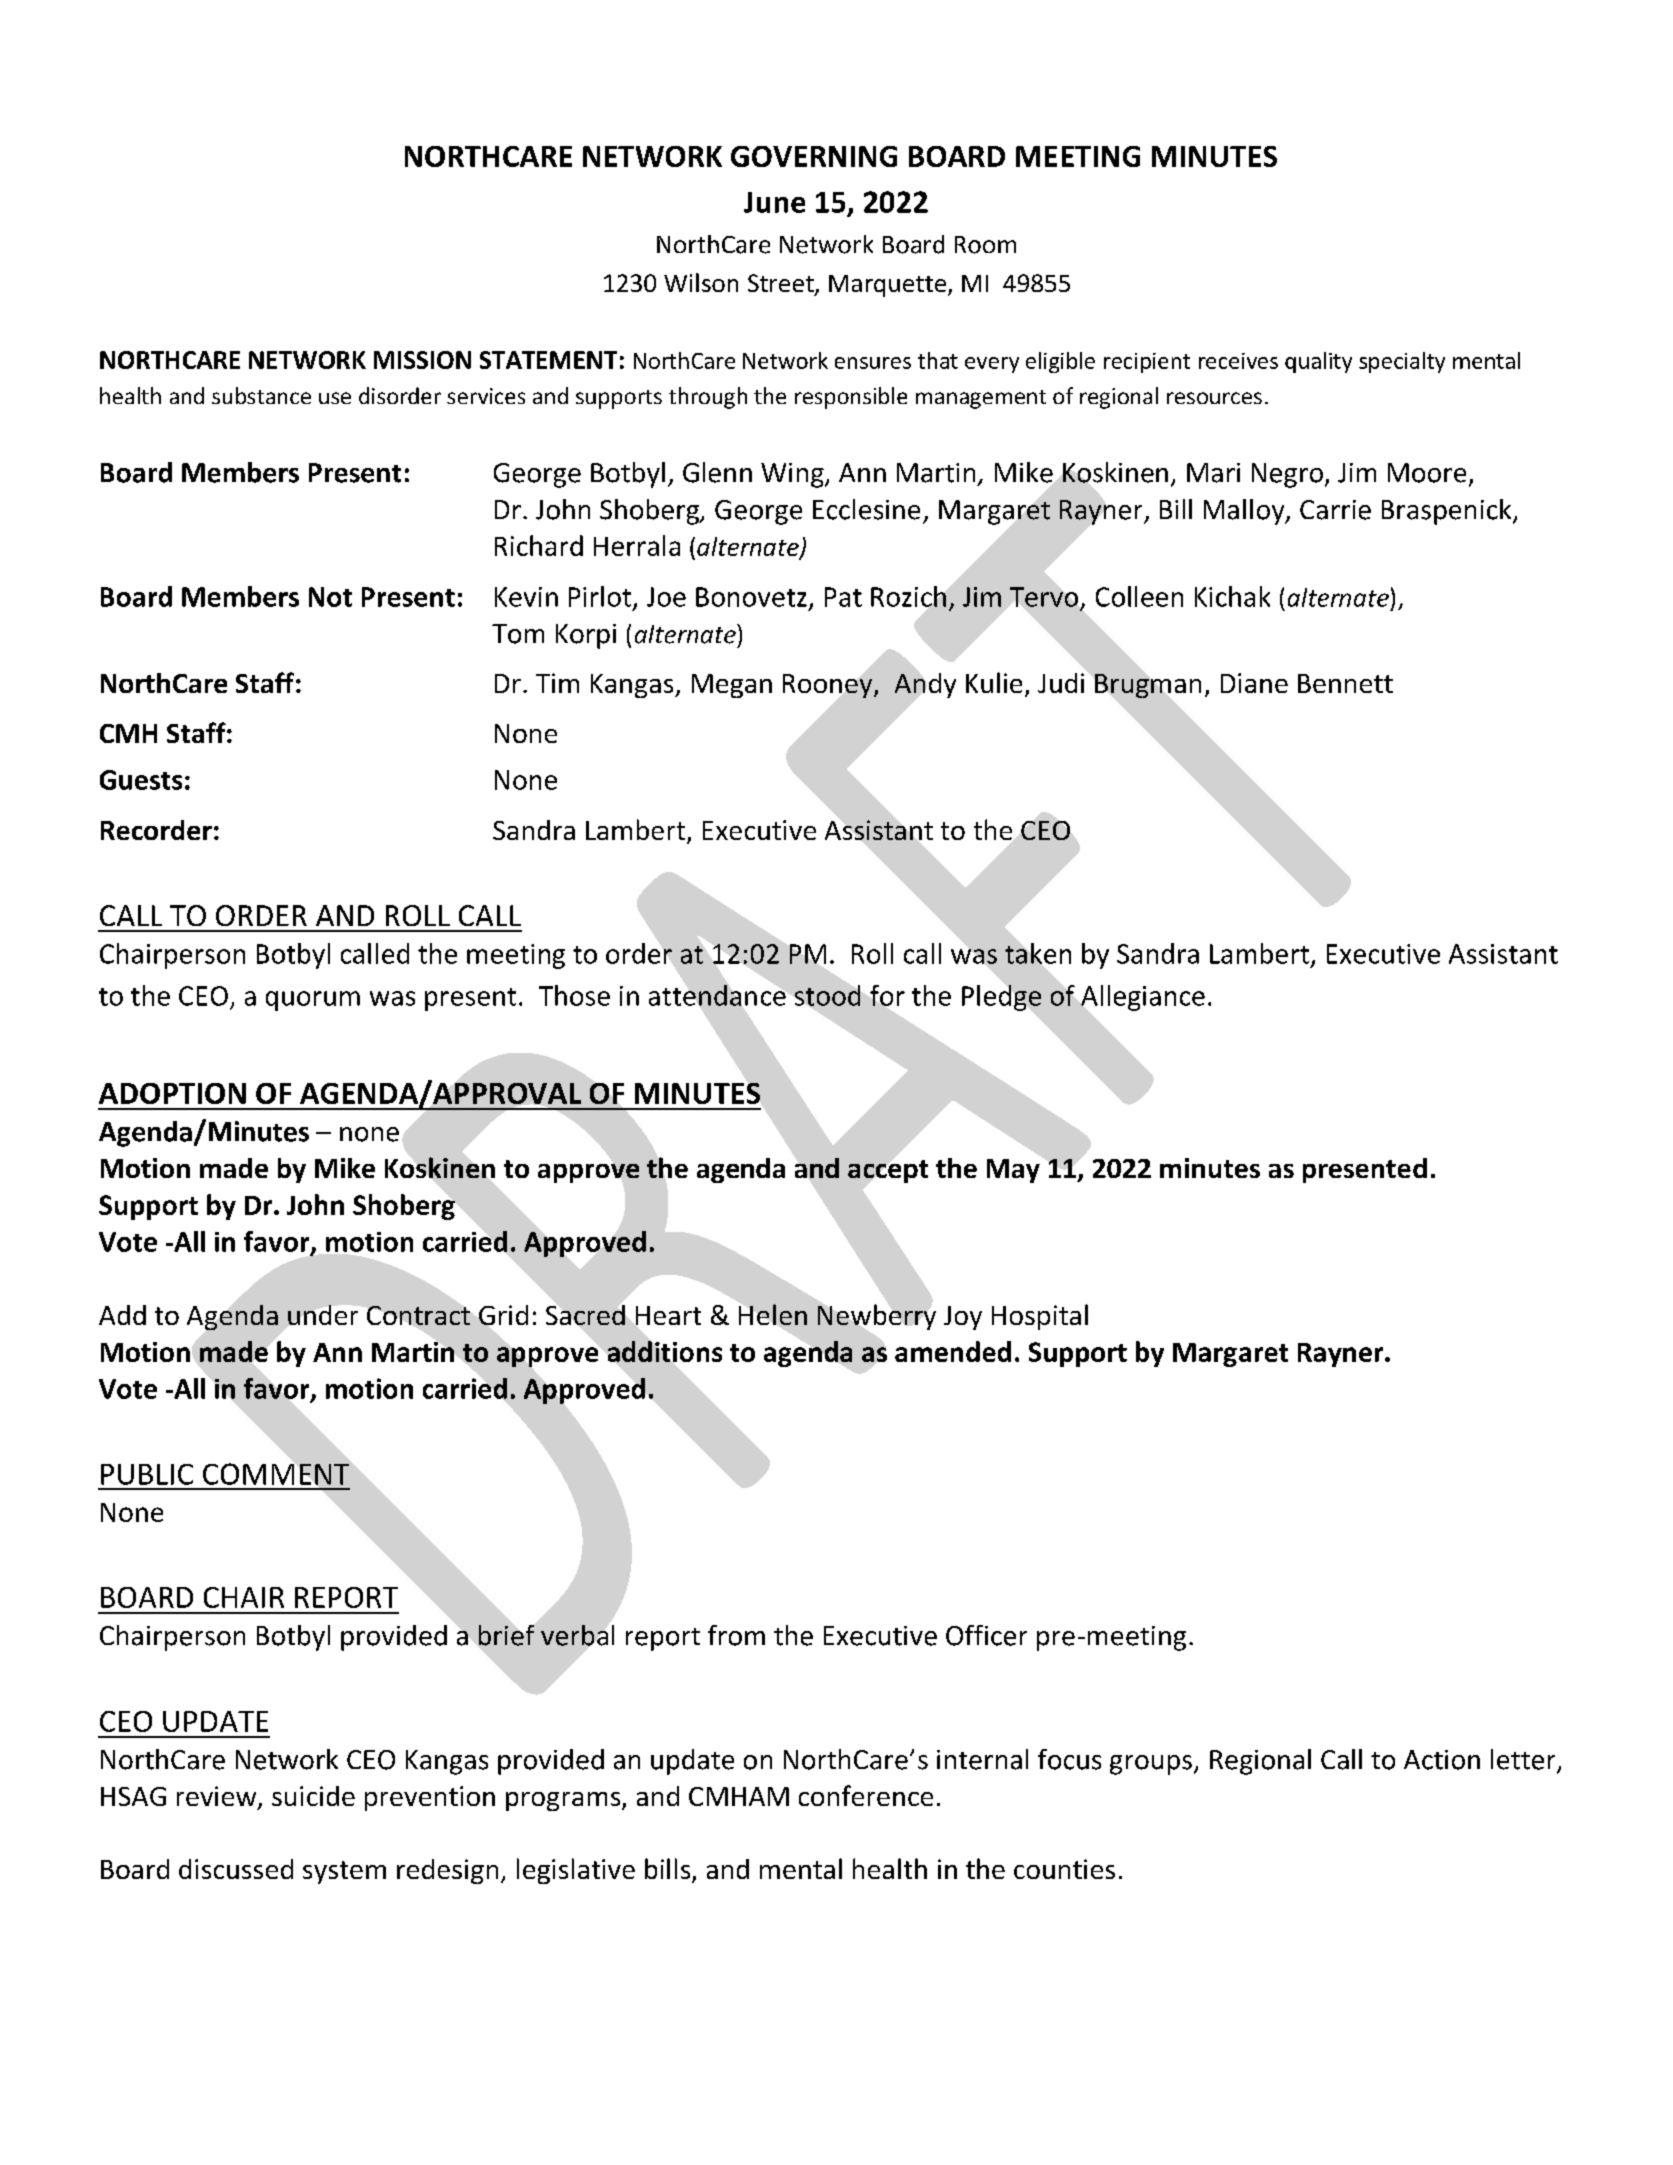 The height and width of the screenshot is (2165, 1673). What do you see at coordinates (313, 1796) in the screenshot?
I see `suicide` at bounding box center [313, 1796].
